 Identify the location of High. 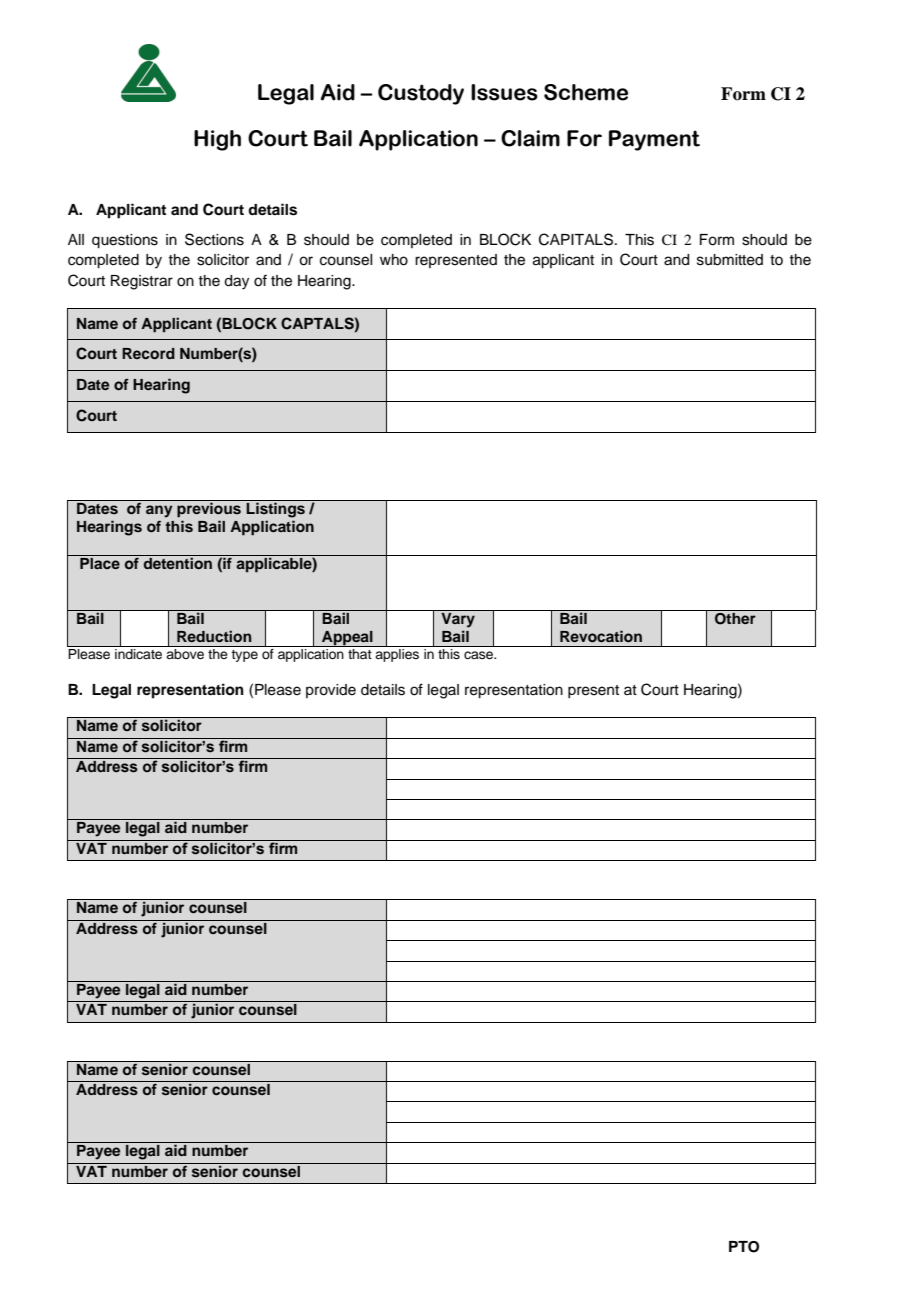
(217, 140).
